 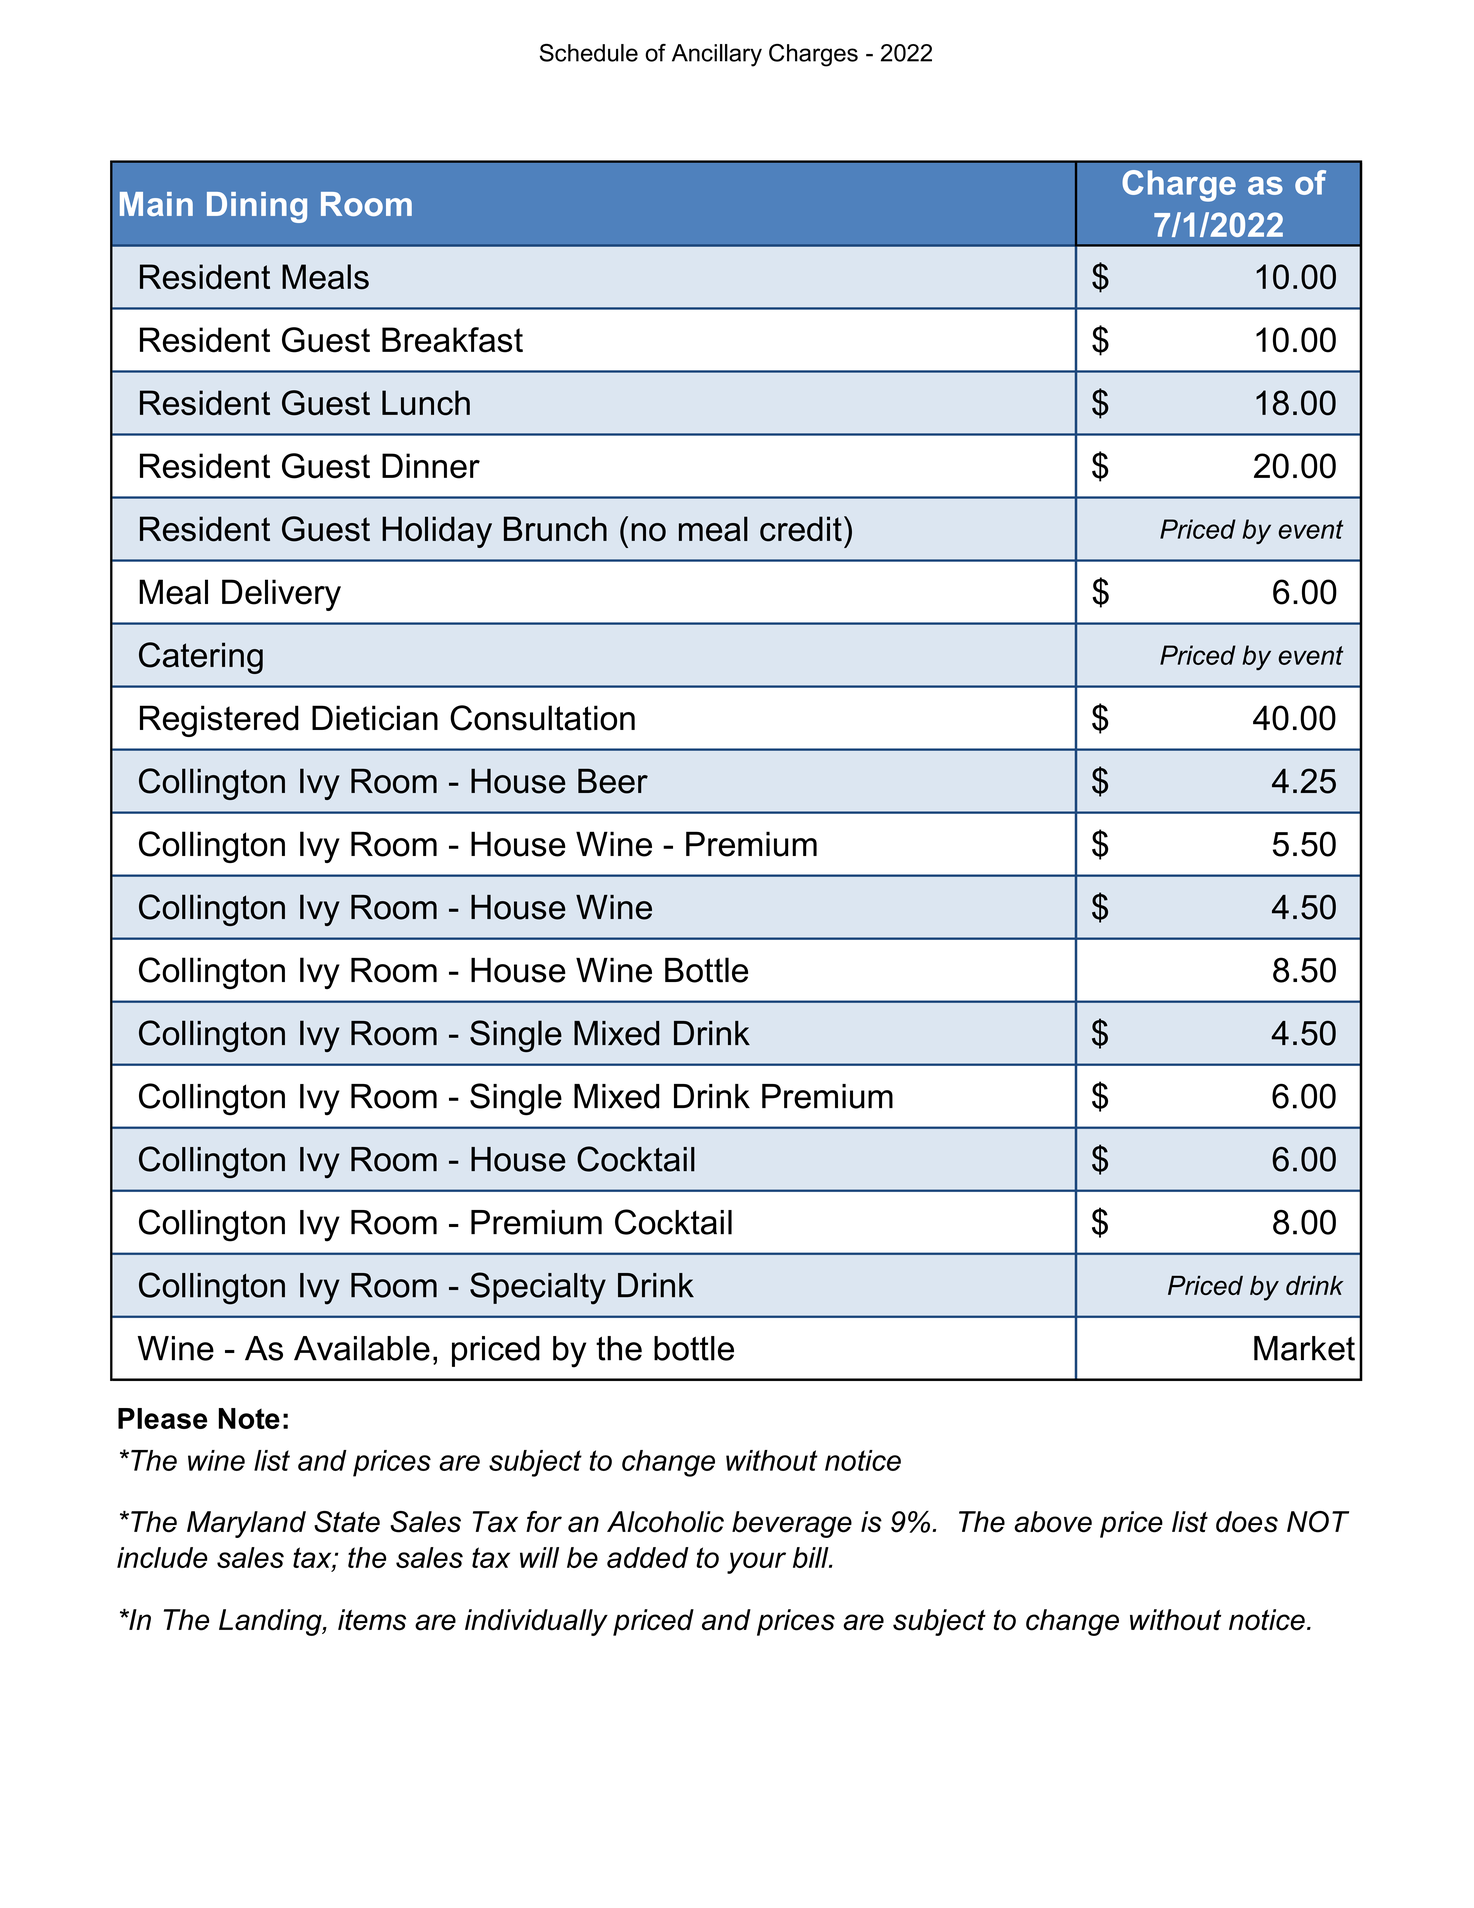 I want to click on Dining, so click(x=257, y=207).
